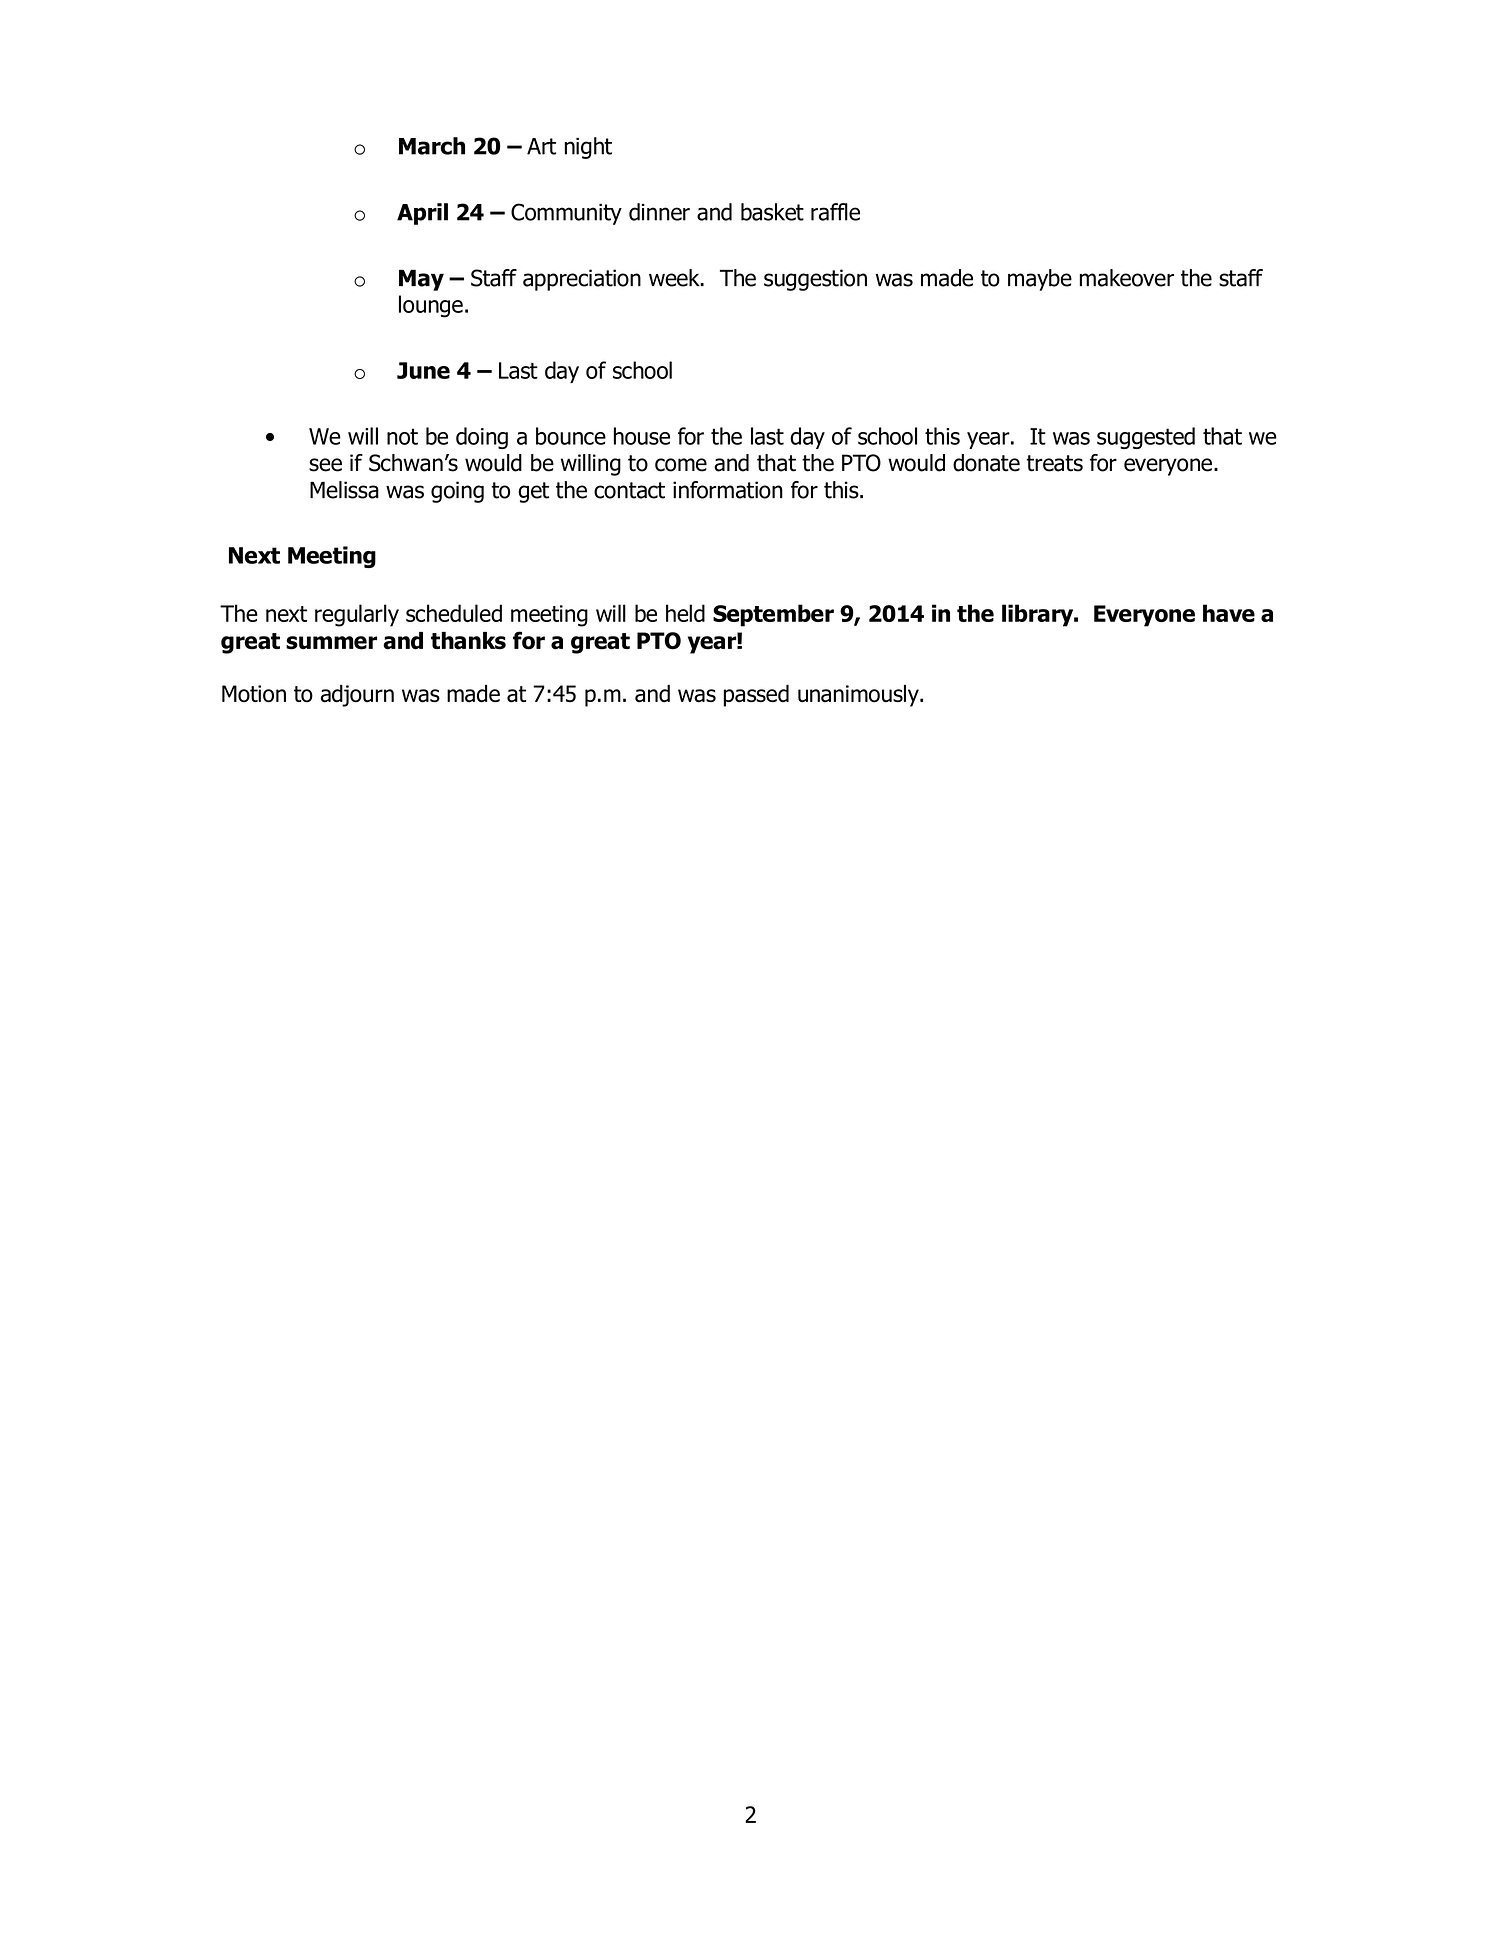 The width and height of the screenshot is (1501, 1943). What do you see at coordinates (756, 696) in the screenshot?
I see `passed` at bounding box center [756, 696].
